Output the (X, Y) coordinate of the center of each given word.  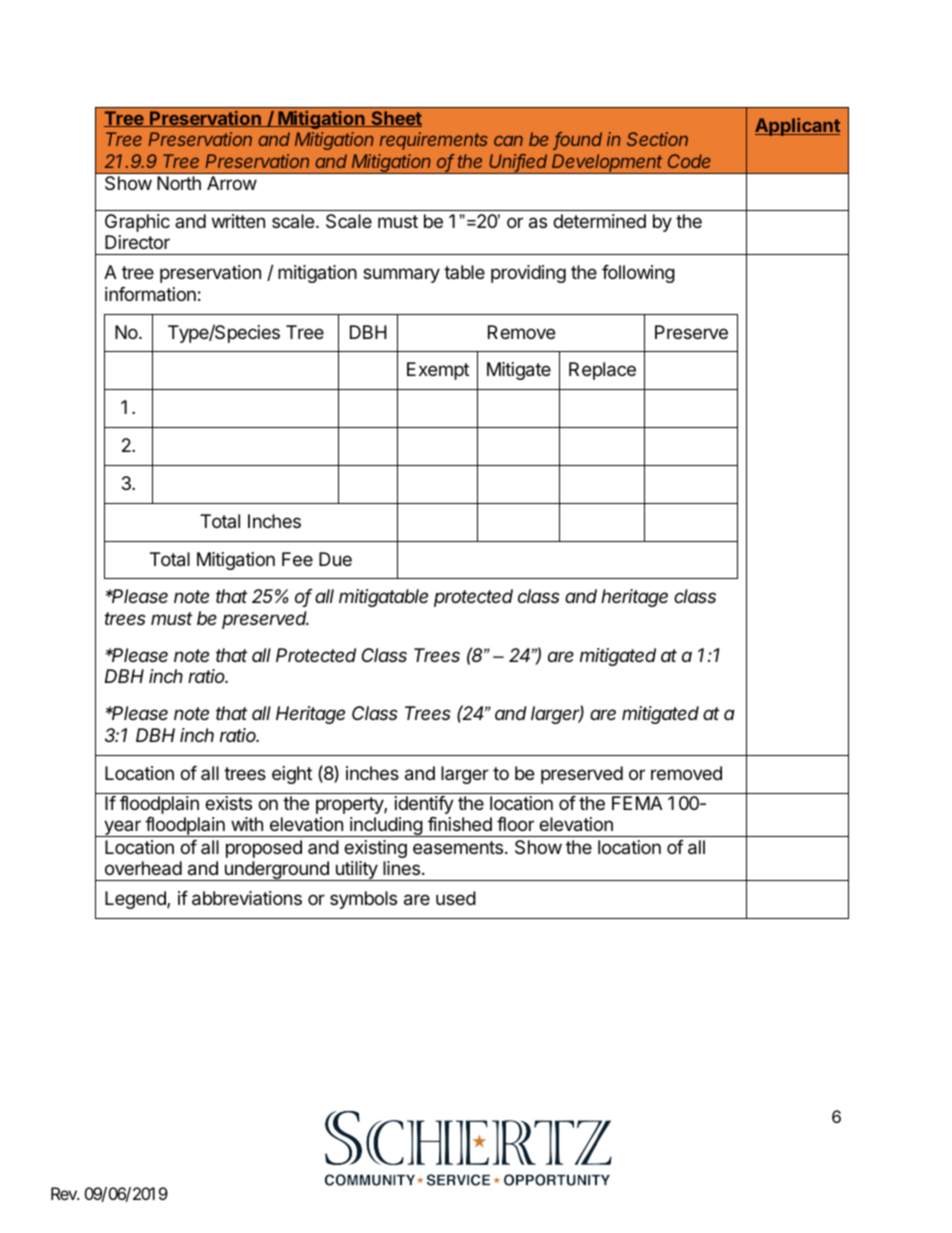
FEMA (637, 803)
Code (689, 161)
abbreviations (247, 898)
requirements (434, 141)
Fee (297, 559)
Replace (602, 371)
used (456, 898)
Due (335, 559)
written (238, 221)
